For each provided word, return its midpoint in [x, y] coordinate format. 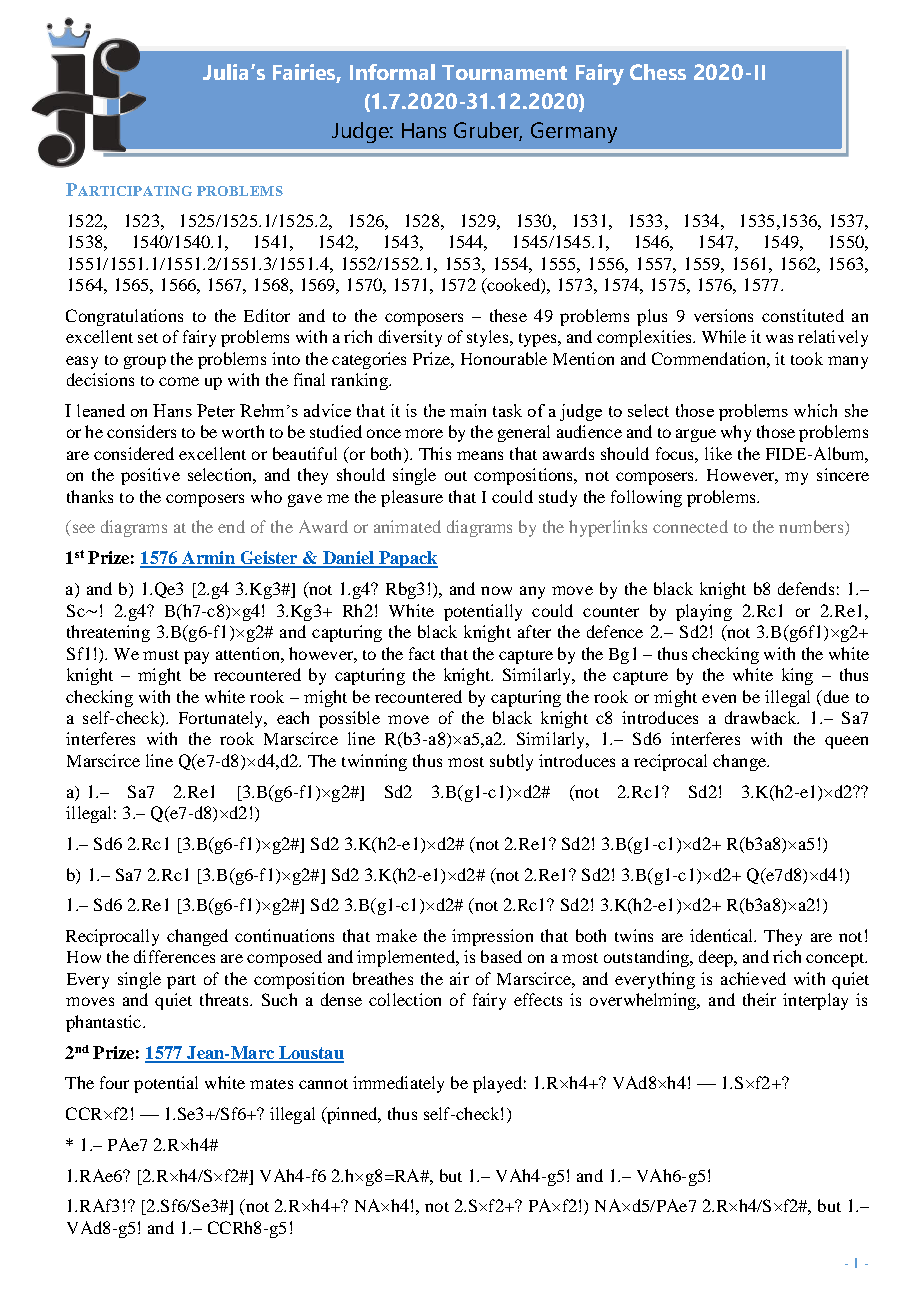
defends [806, 588]
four [114, 1082]
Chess [658, 72]
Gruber [488, 131]
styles [489, 338]
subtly [511, 762]
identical [723, 935]
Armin [208, 559]
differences [174, 956]
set [148, 338]
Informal [392, 72]
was [779, 338]
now [496, 590]
